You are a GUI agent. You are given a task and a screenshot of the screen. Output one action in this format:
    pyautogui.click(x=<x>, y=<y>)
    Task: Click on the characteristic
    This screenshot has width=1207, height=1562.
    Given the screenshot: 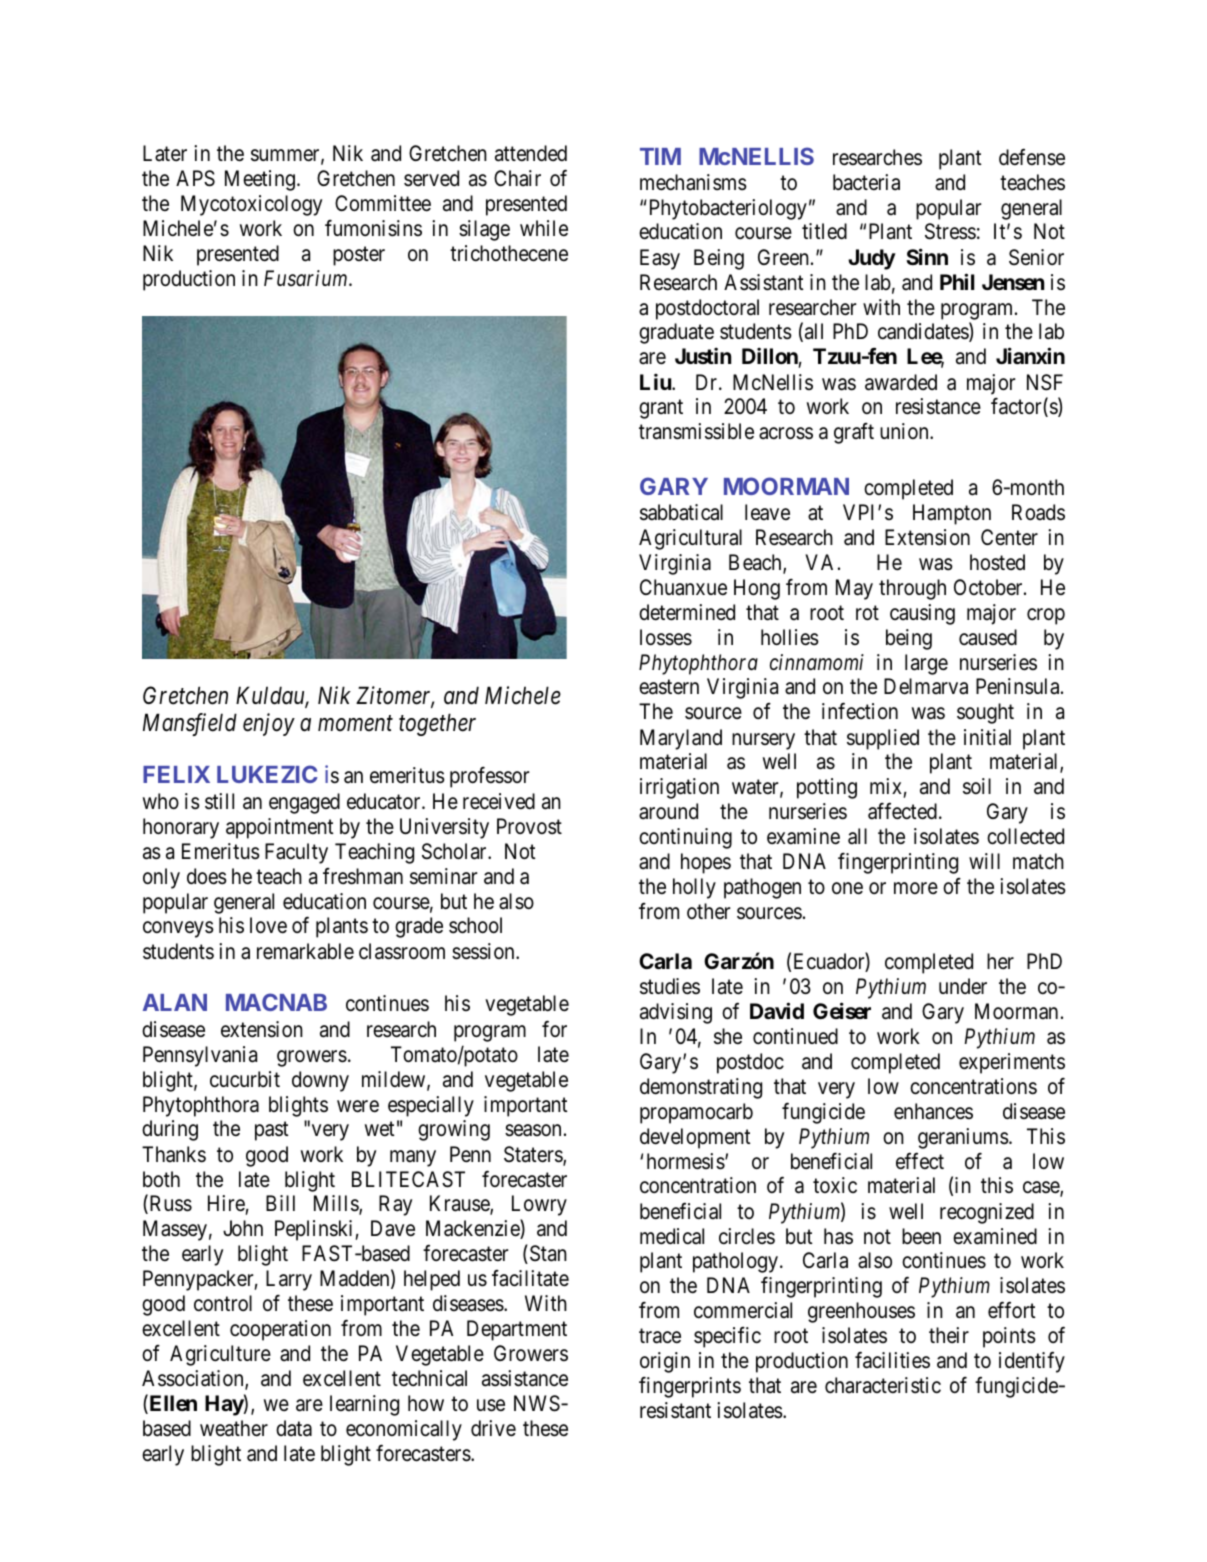 What is the action you would take?
    pyautogui.click(x=883, y=1385)
